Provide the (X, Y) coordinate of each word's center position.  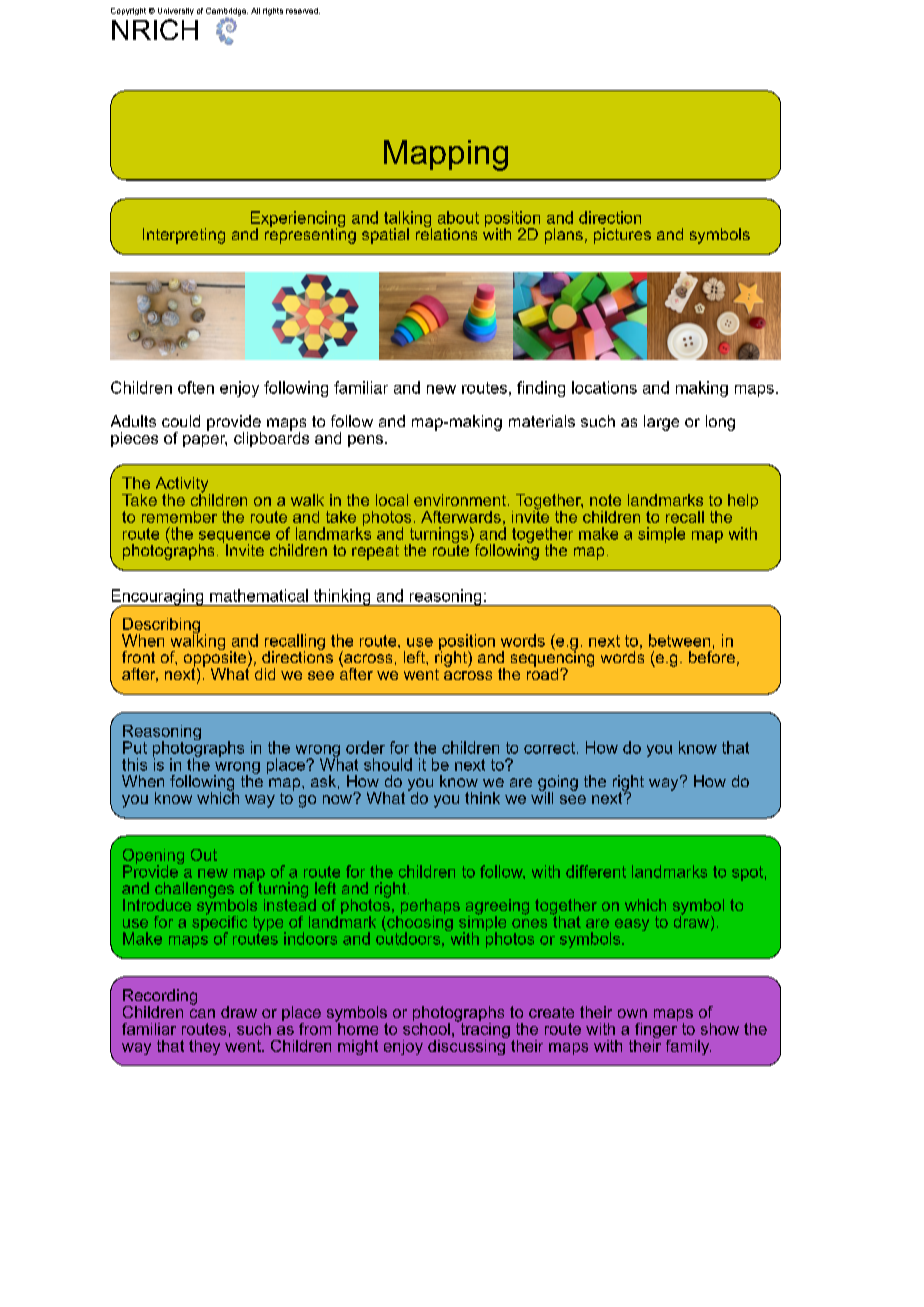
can (202, 1013)
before (712, 655)
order (365, 747)
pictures (622, 236)
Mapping (446, 155)
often (196, 387)
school (426, 1027)
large (661, 423)
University (176, 11)
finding (541, 389)
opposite (216, 659)
